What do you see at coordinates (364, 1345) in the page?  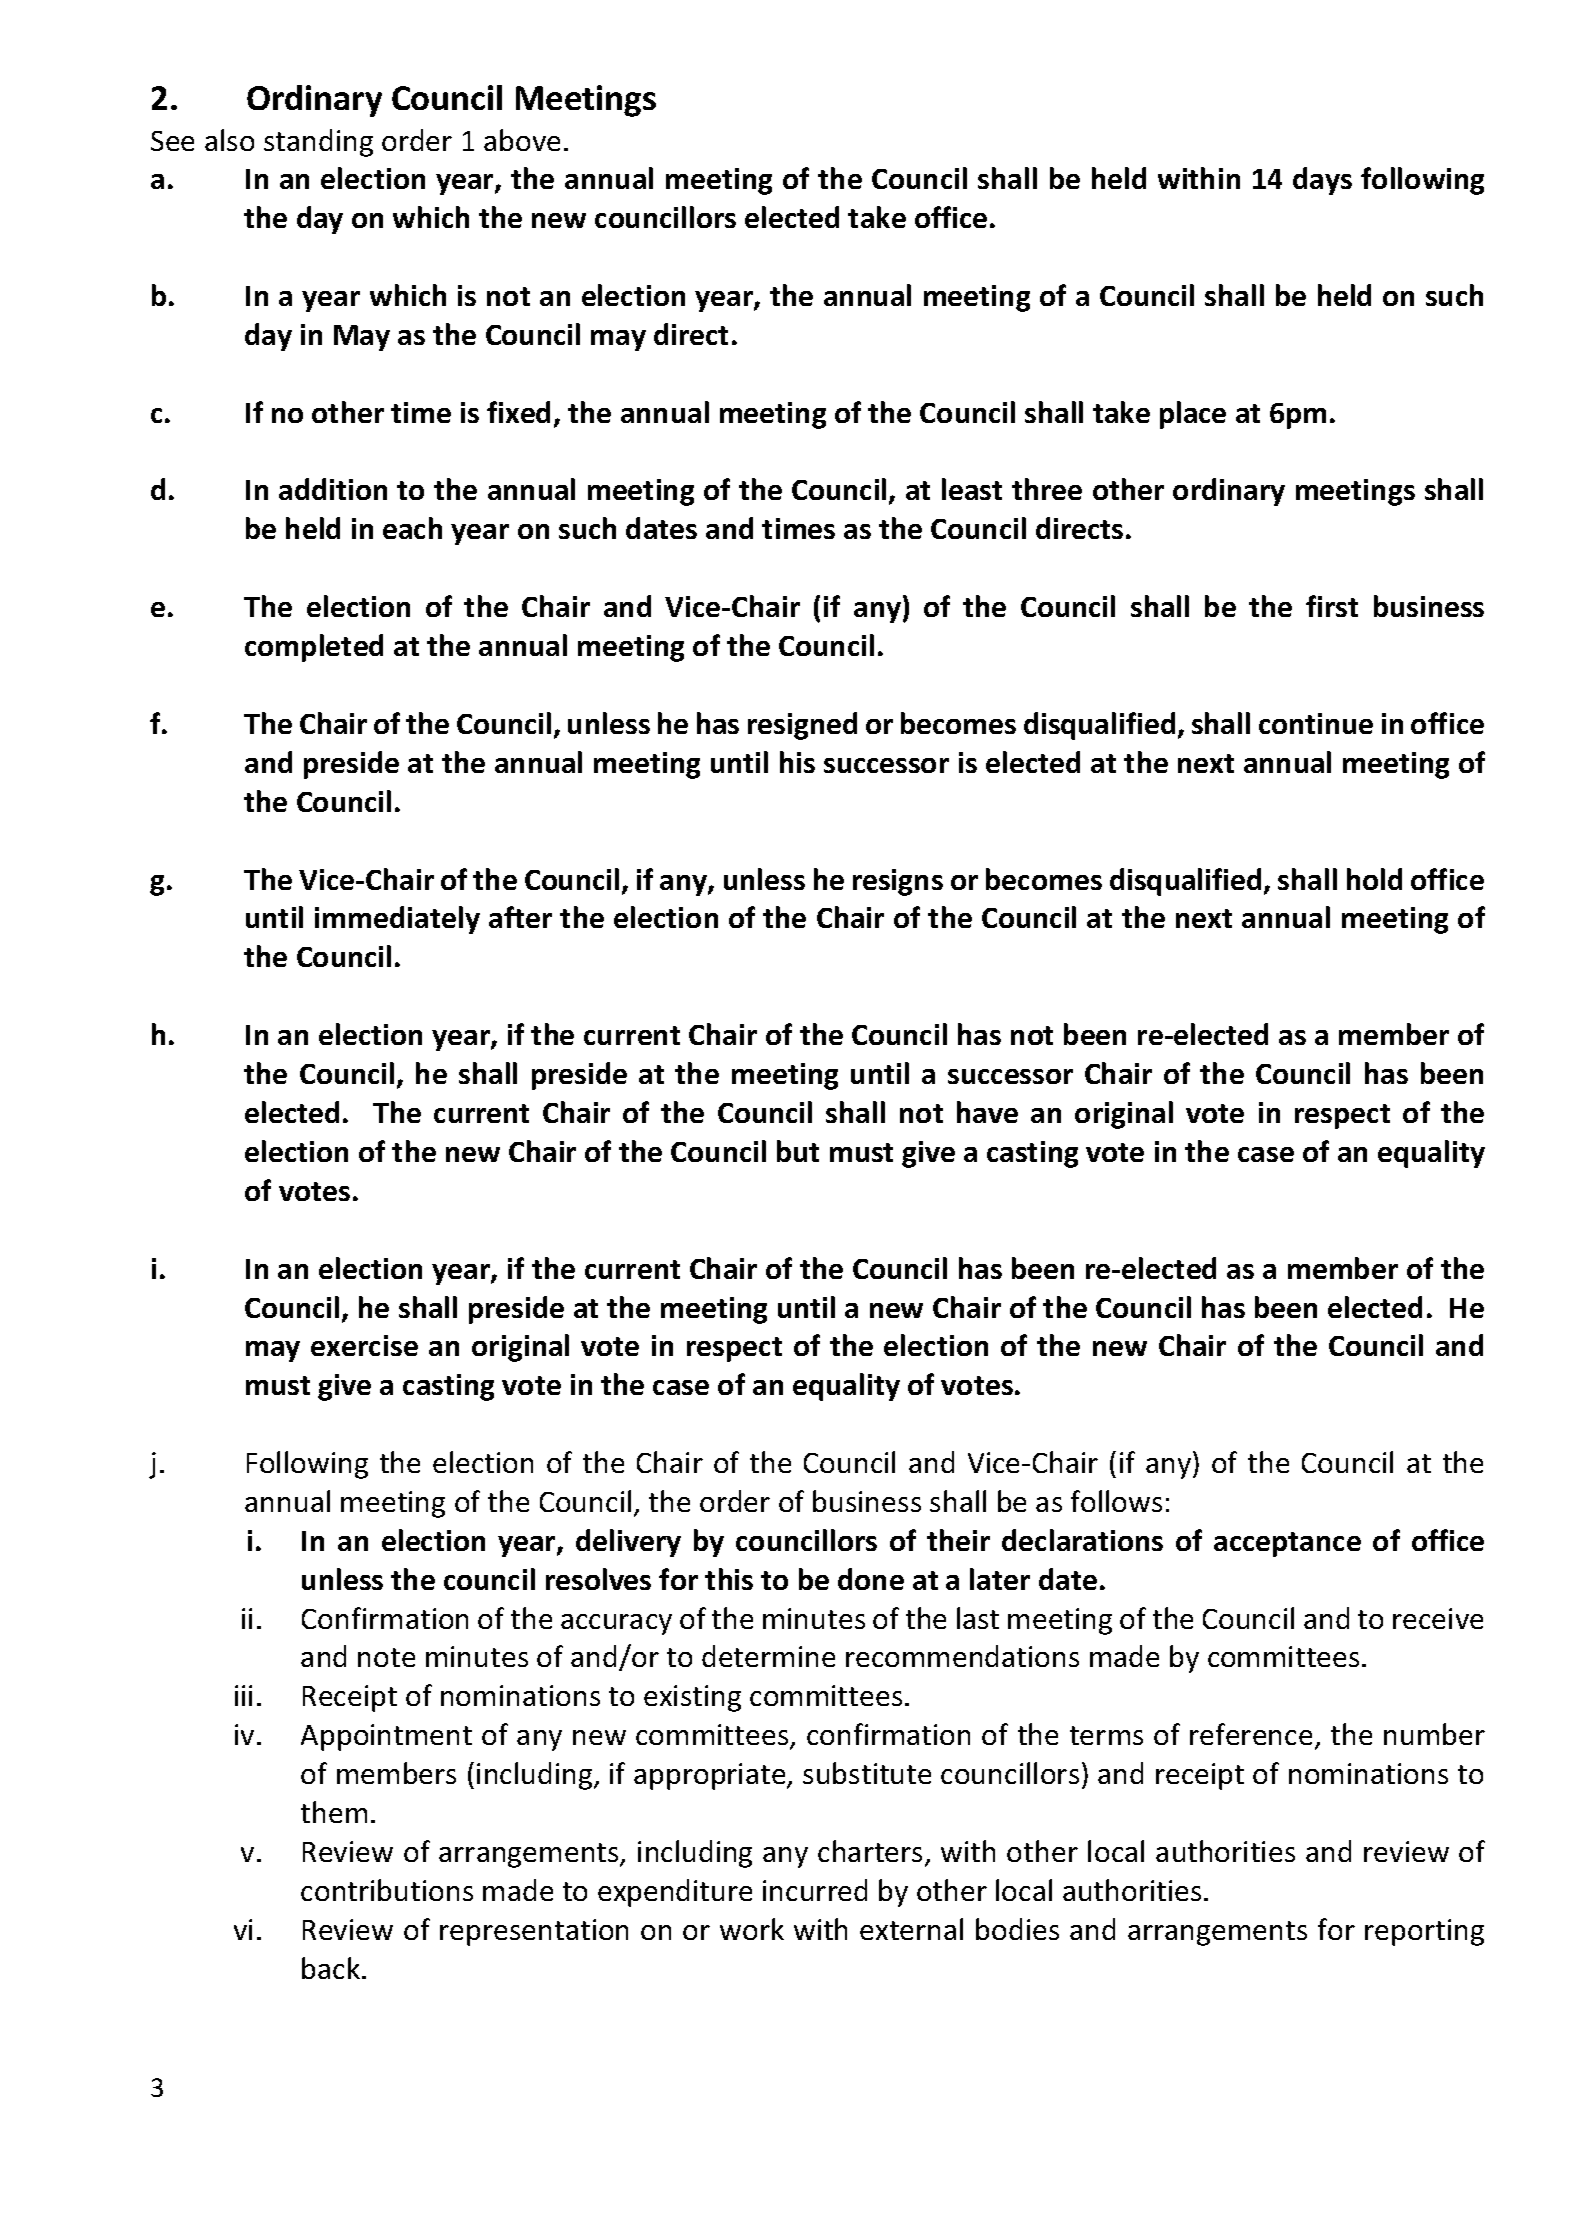 I see `exercise` at bounding box center [364, 1345].
